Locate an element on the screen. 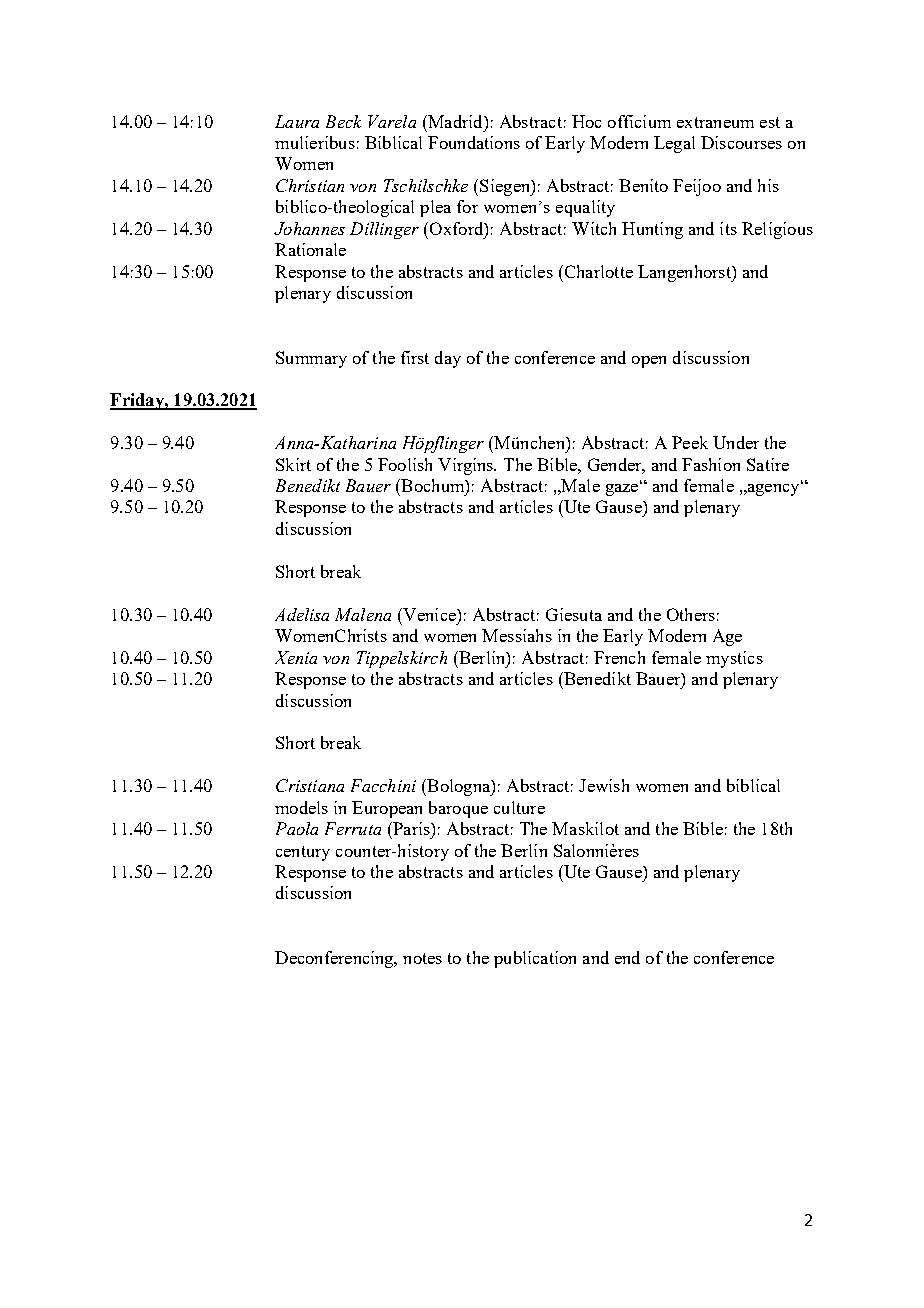 The width and height of the screenshot is (924, 1308). mystics is located at coordinates (734, 659).
